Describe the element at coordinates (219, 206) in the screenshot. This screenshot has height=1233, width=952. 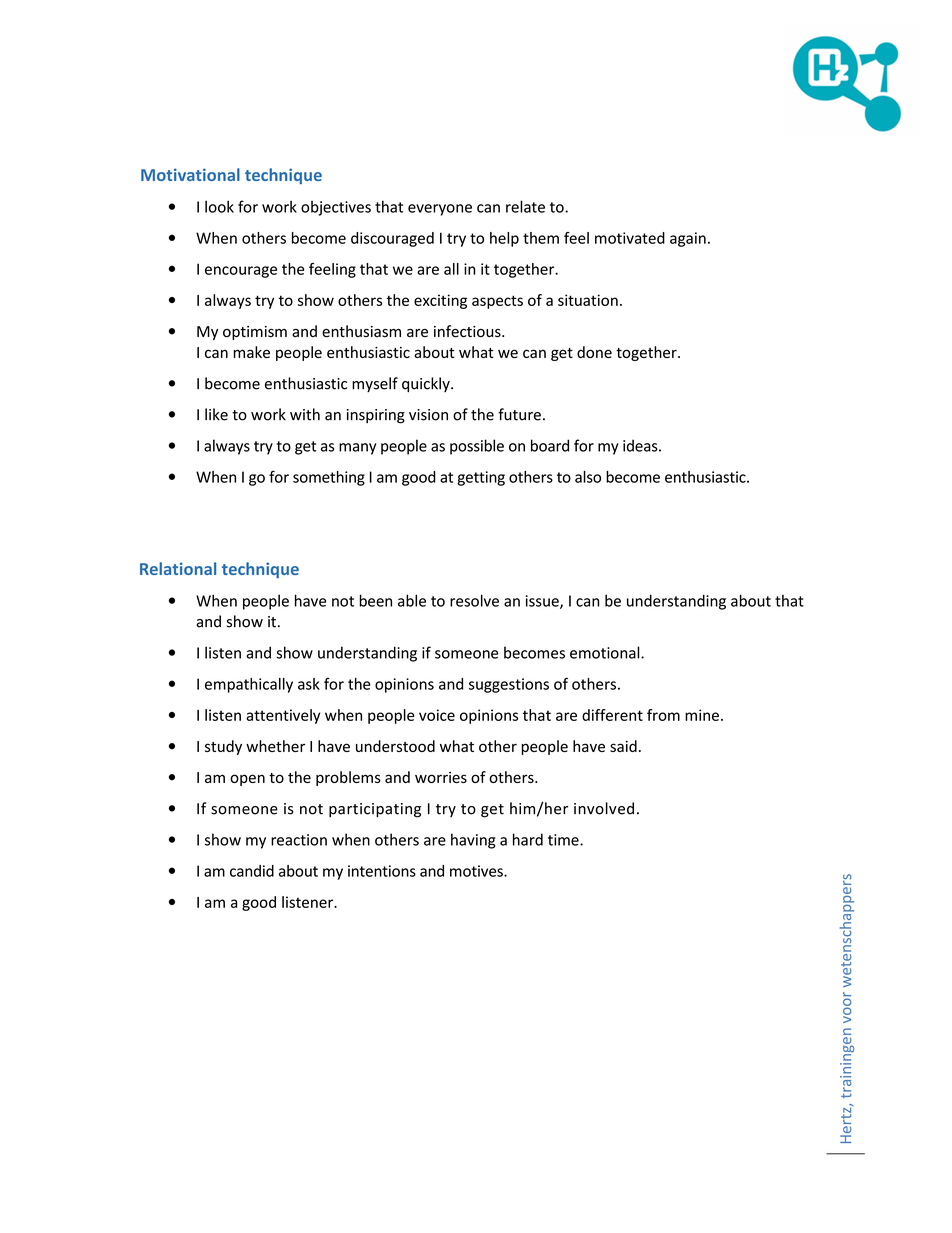
I see `look` at that location.
